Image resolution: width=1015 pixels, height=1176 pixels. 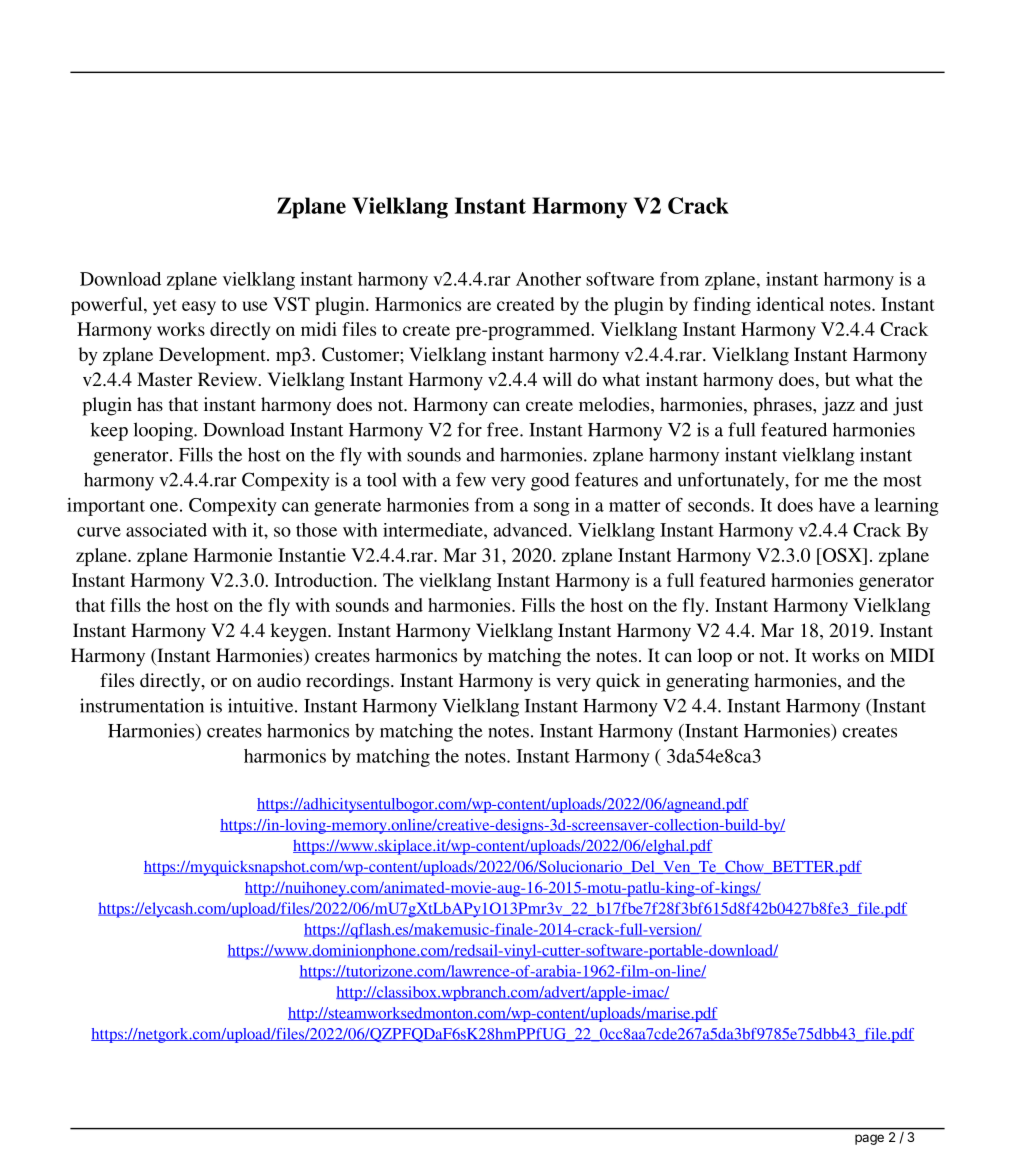 I want to click on recordings, so click(x=349, y=682).
